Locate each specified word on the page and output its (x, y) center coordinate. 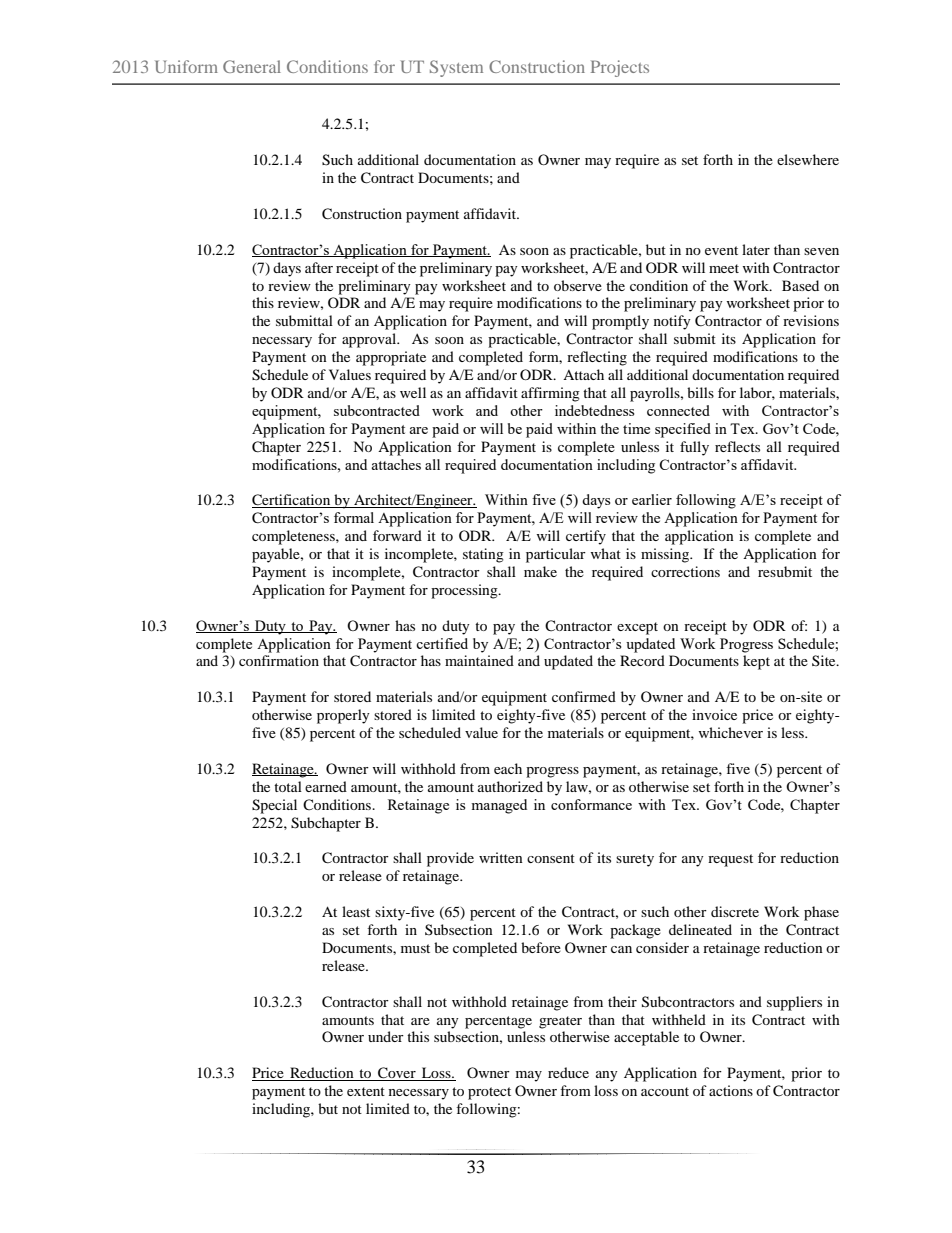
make (540, 571)
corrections (685, 571)
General (252, 66)
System (456, 68)
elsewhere (808, 159)
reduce (568, 1072)
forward (397, 535)
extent (366, 1091)
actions (731, 1090)
